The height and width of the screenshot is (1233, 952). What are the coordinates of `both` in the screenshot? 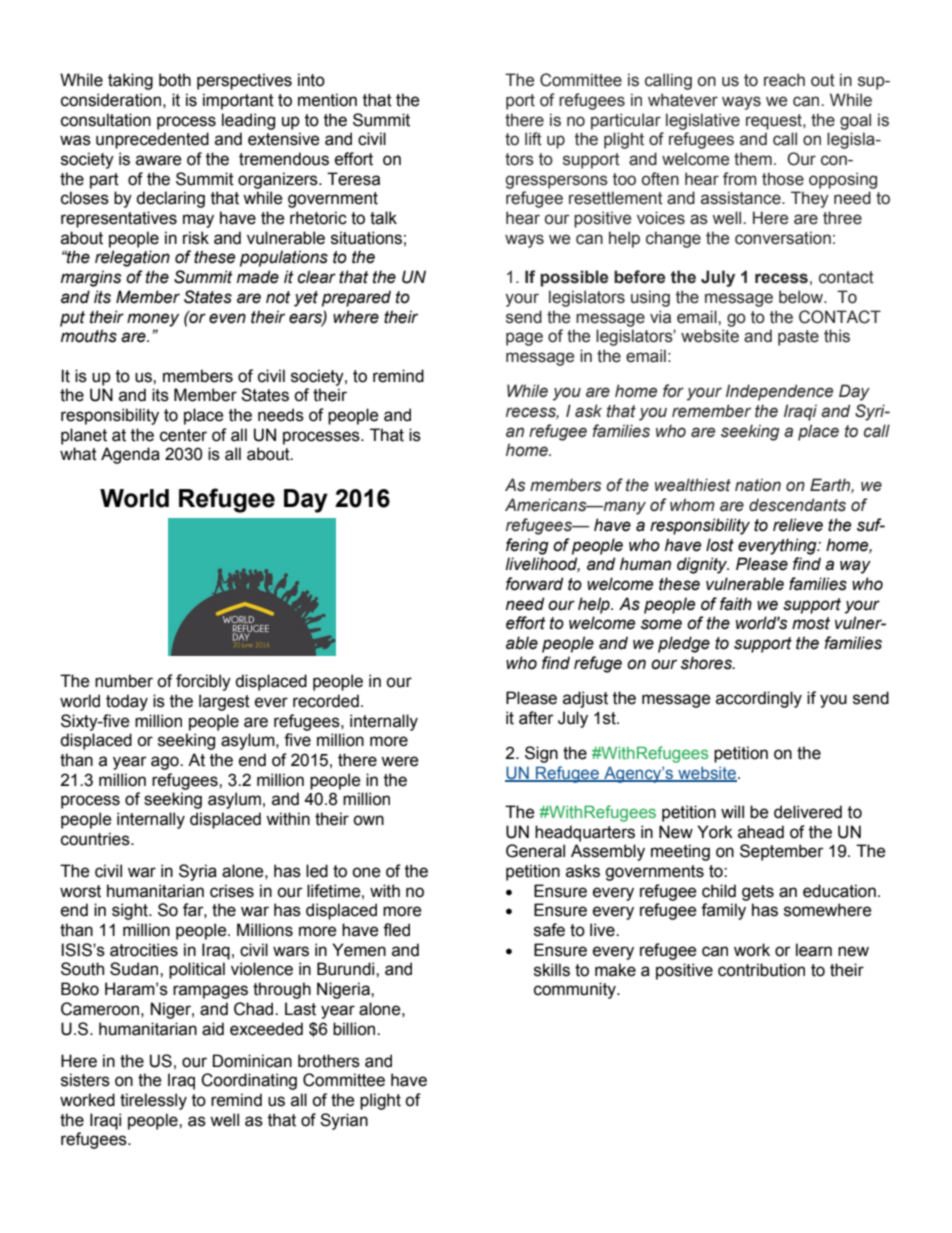 It's located at (175, 80).
